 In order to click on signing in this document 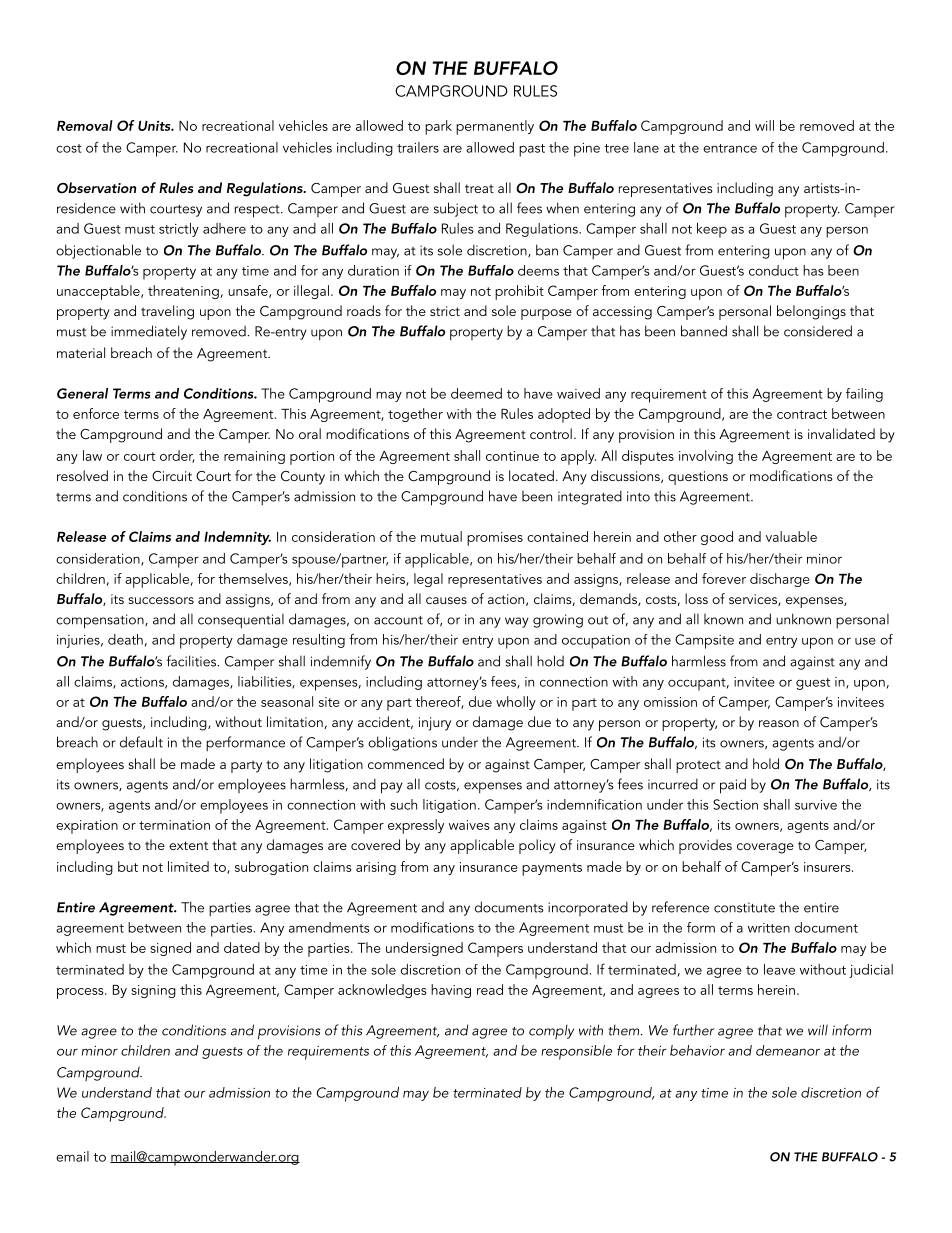, I will do `click(153, 991)`.
